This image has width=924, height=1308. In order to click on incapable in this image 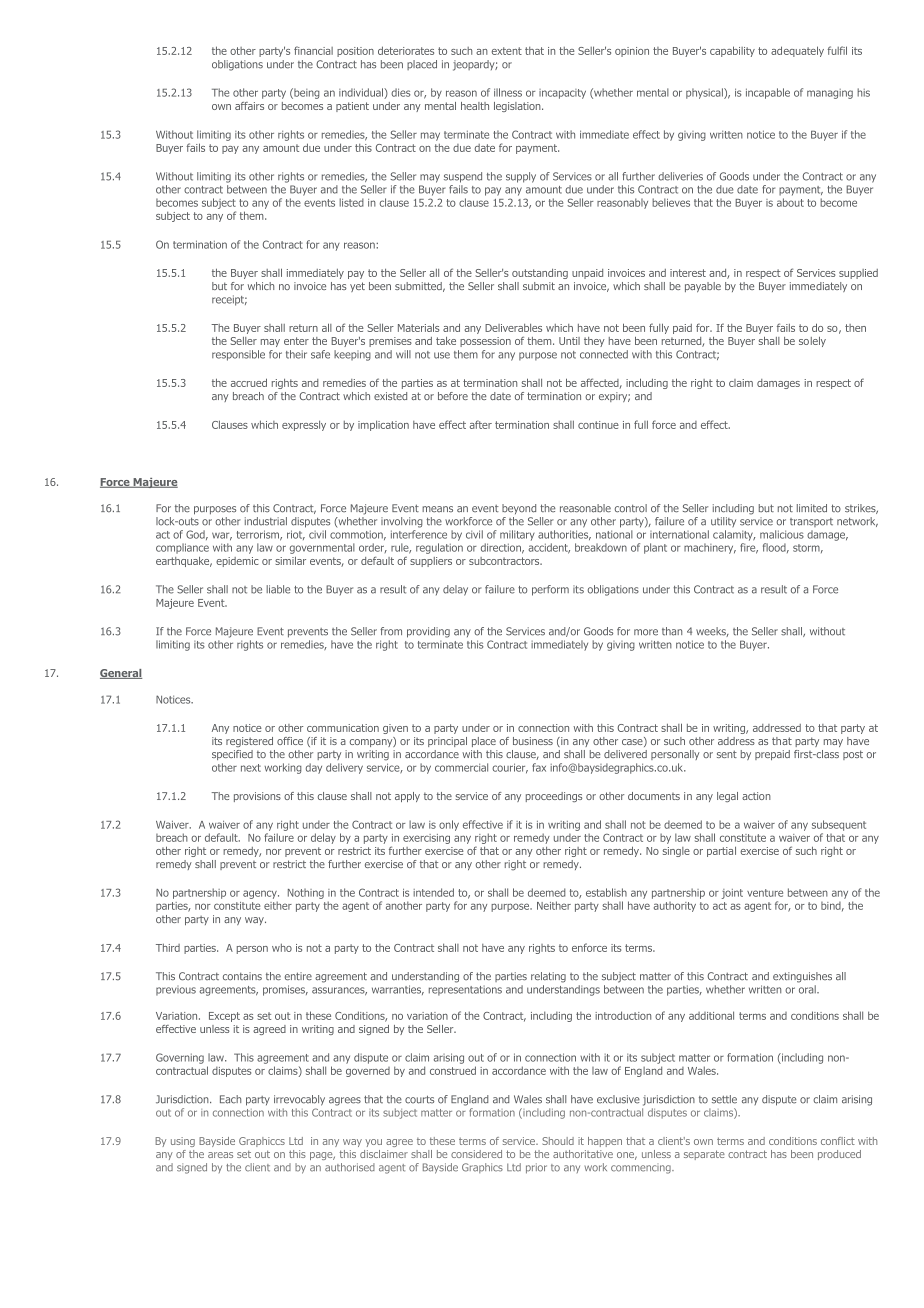, I will do `click(768, 93)`.
